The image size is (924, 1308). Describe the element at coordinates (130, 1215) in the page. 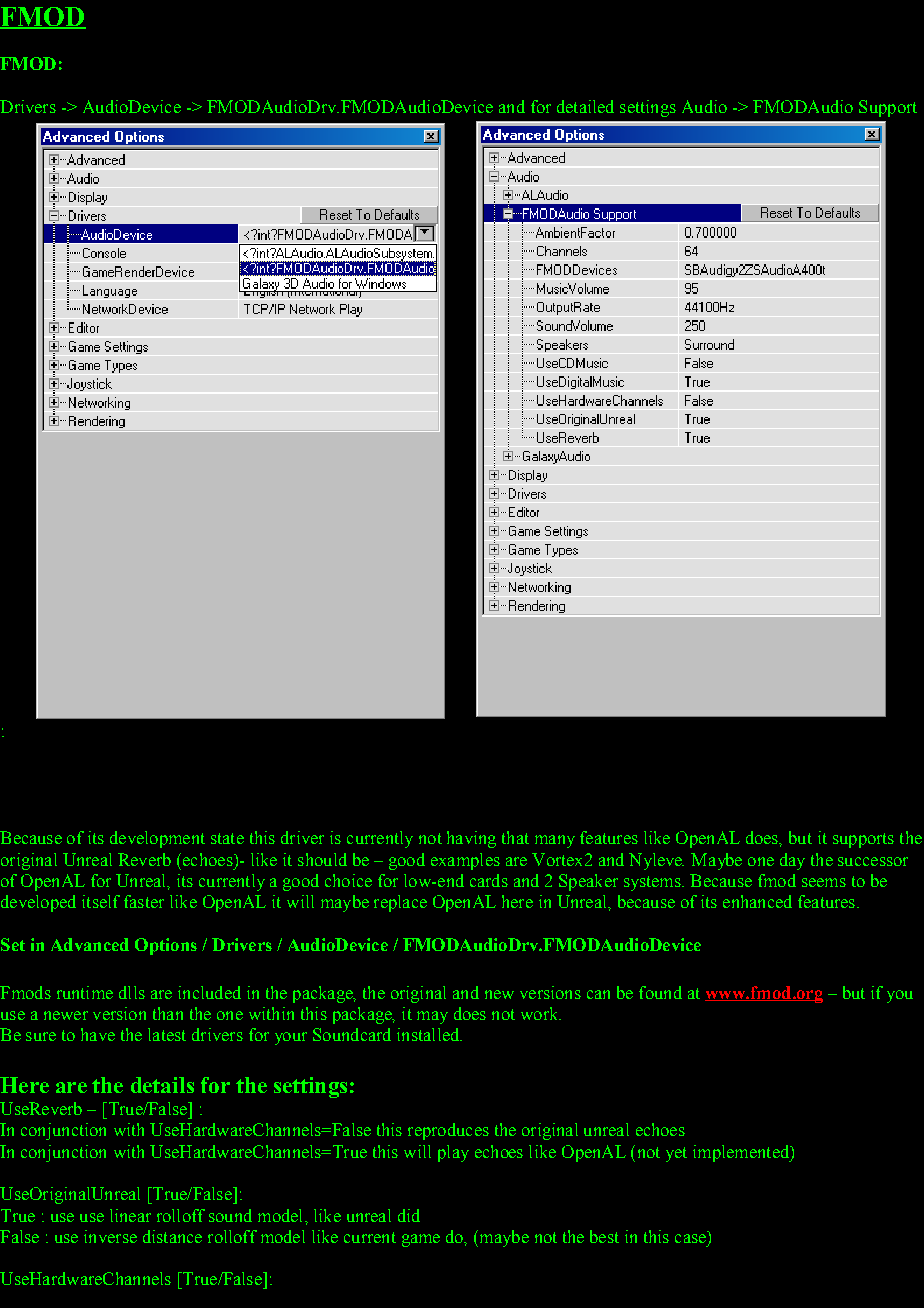

I see `linear` at that location.
